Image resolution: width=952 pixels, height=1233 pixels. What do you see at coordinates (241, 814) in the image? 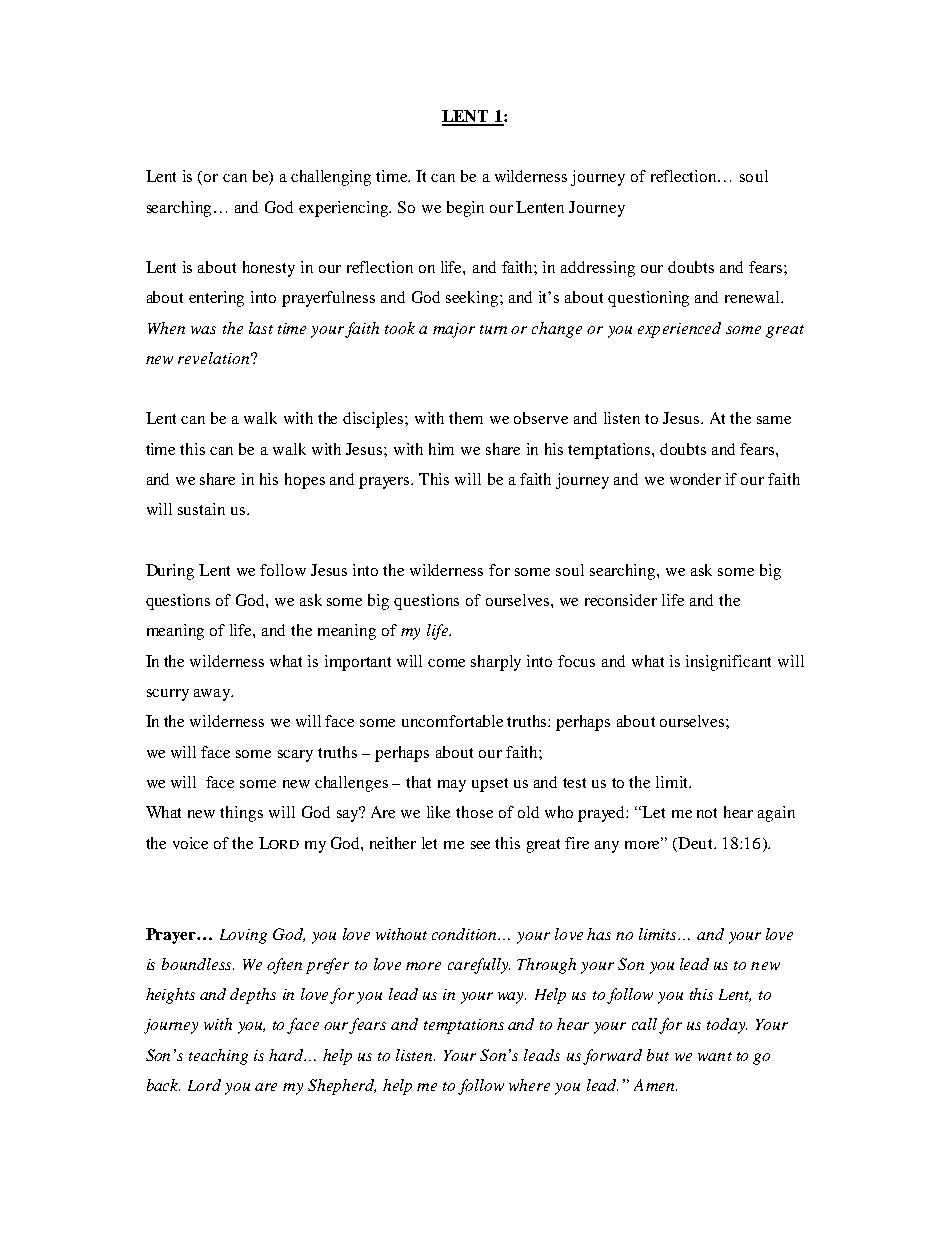
I see `things` at bounding box center [241, 814].
